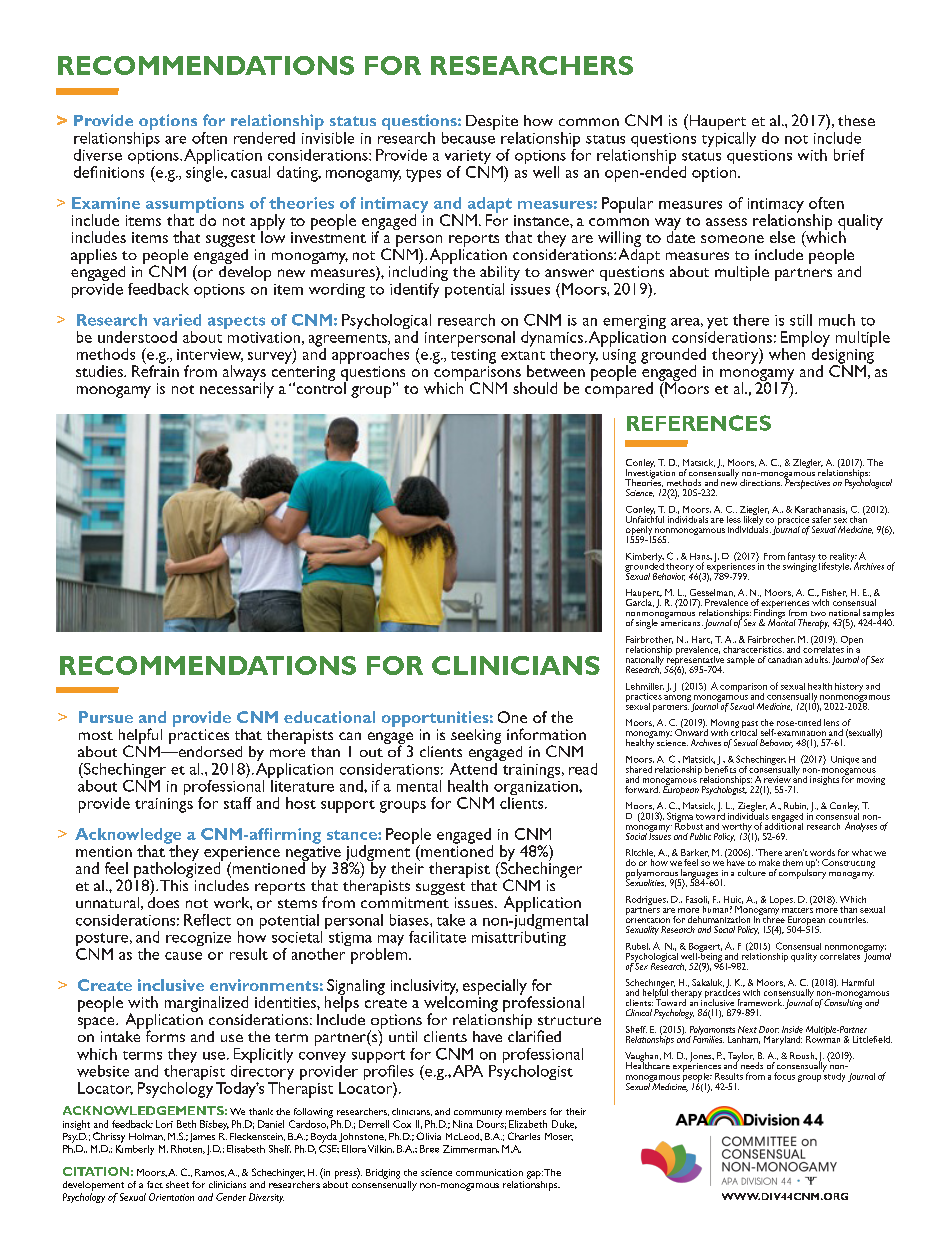  What do you see at coordinates (469, 158) in the screenshot?
I see `variety` at bounding box center [469, 158].
